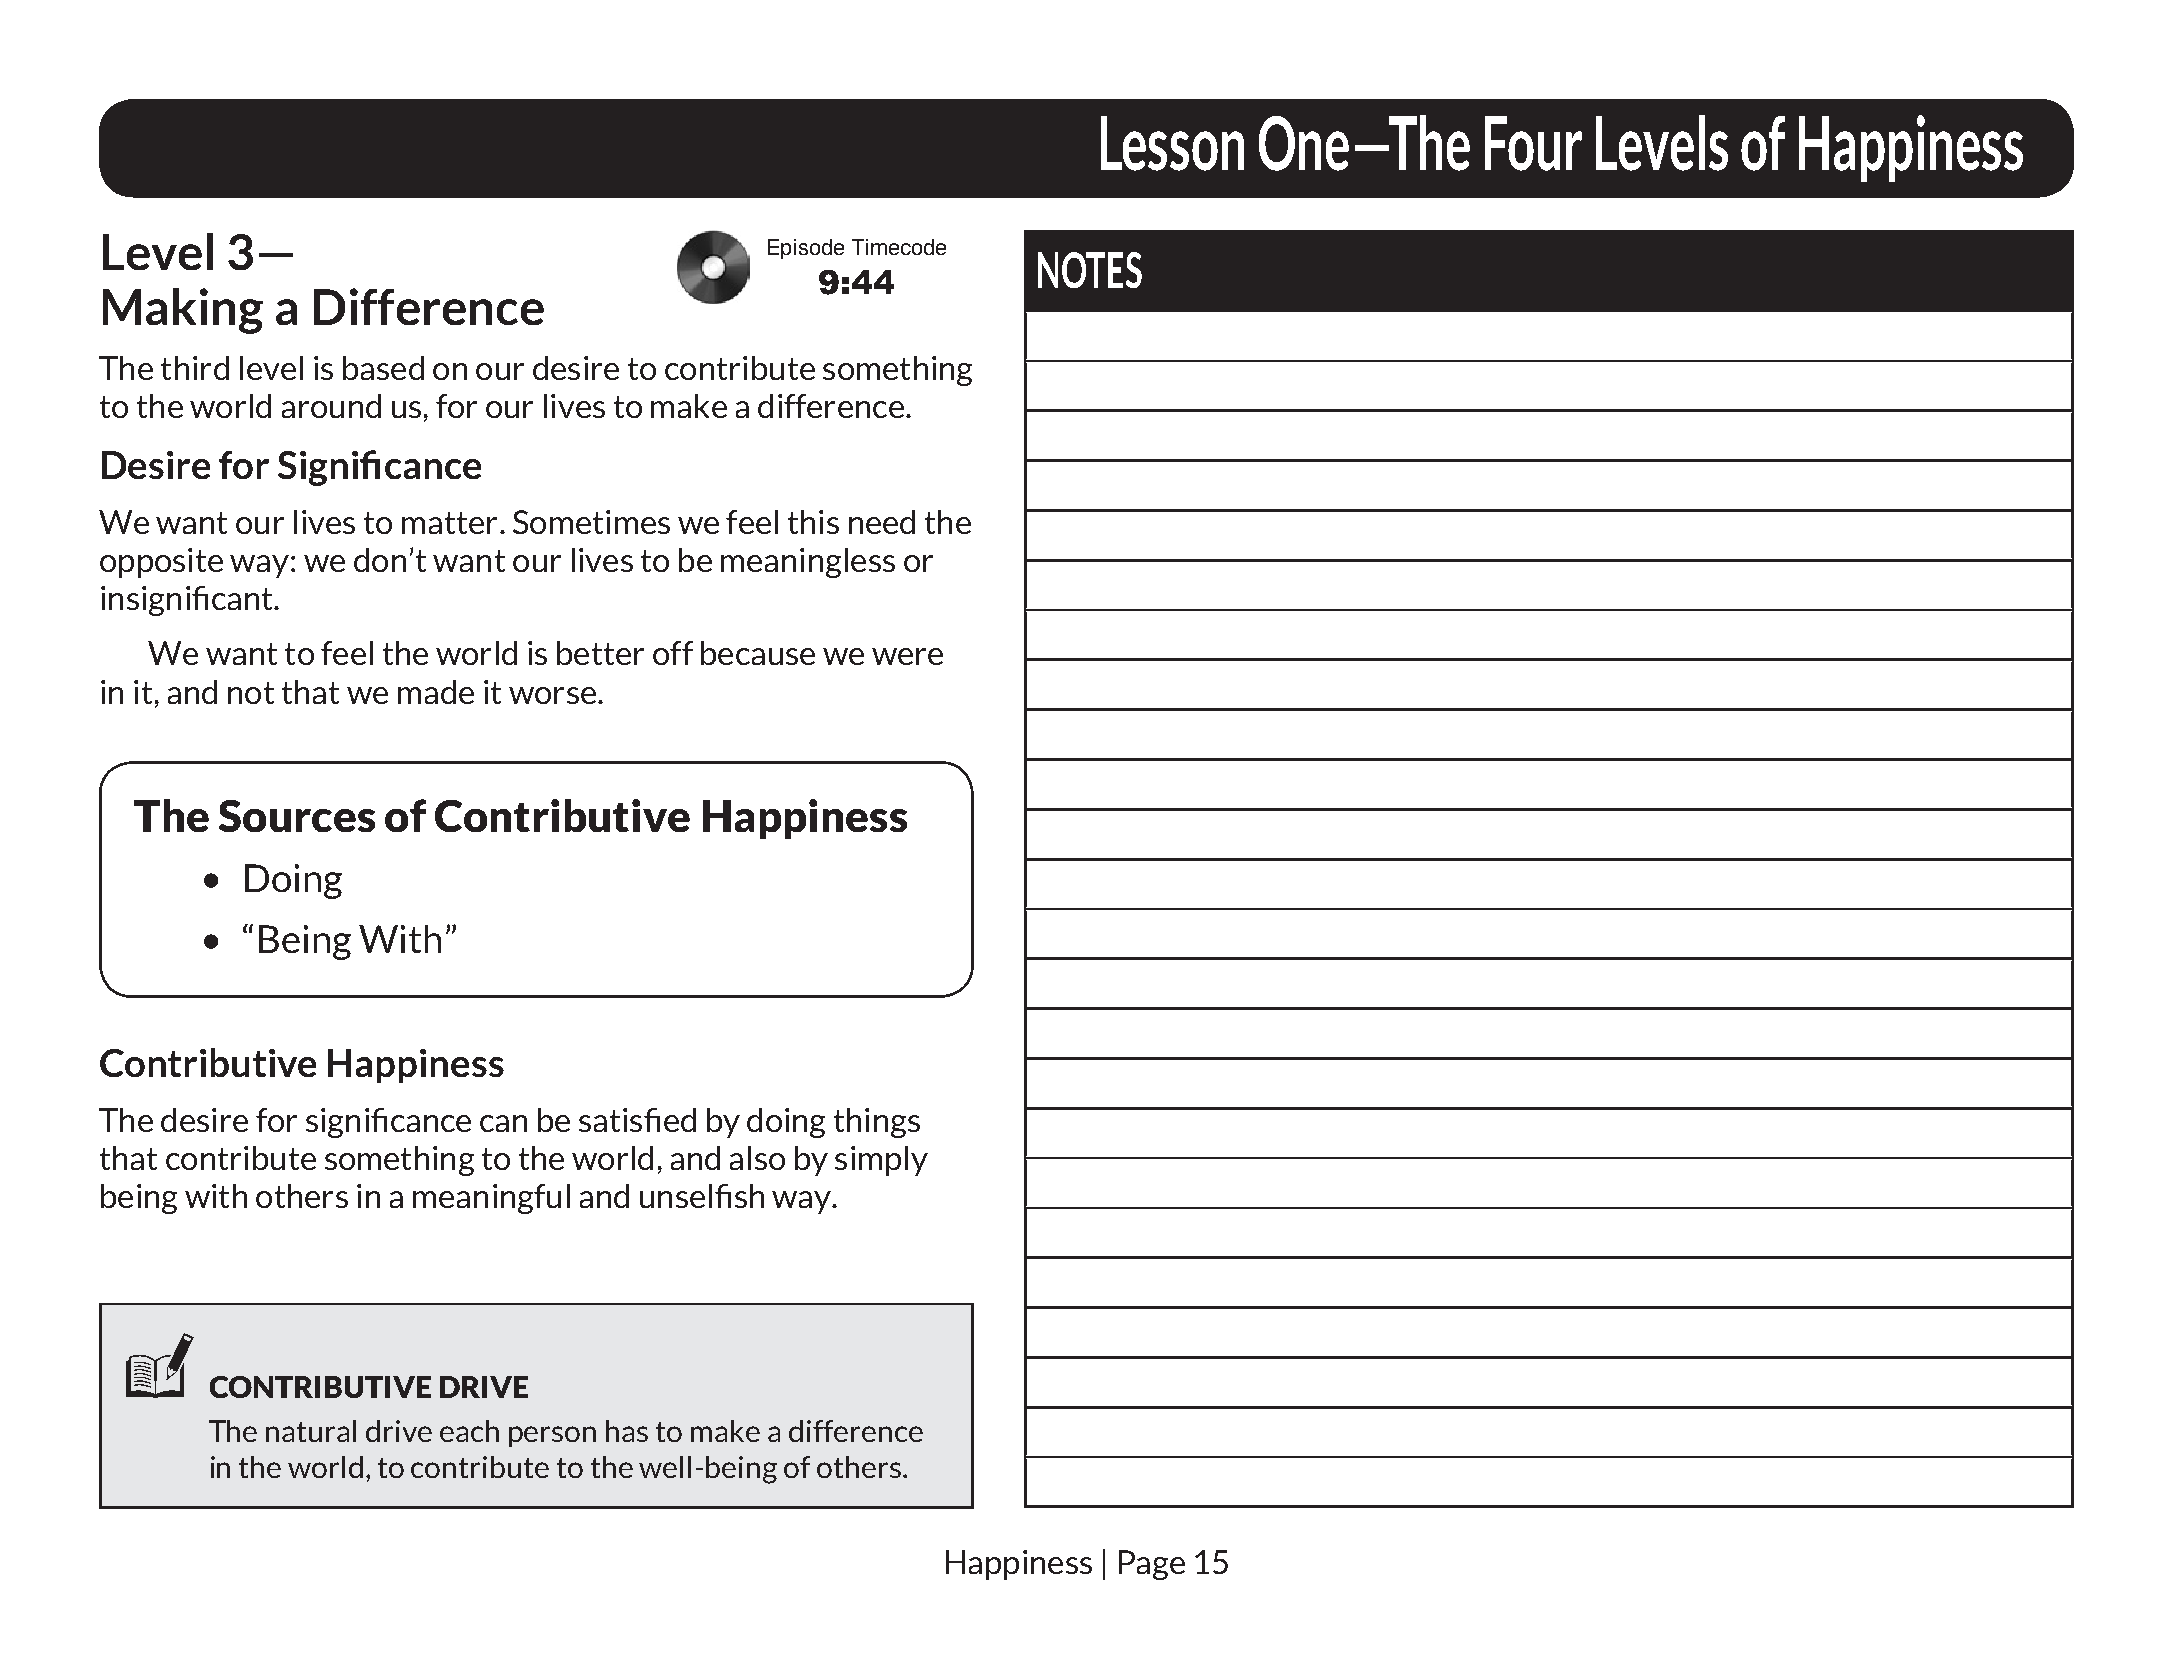 The height and width of the image is (1679, 2173). What do you see at coordinates (907, 656) in the image?
I see `were` at bounding box center [907, 656].
